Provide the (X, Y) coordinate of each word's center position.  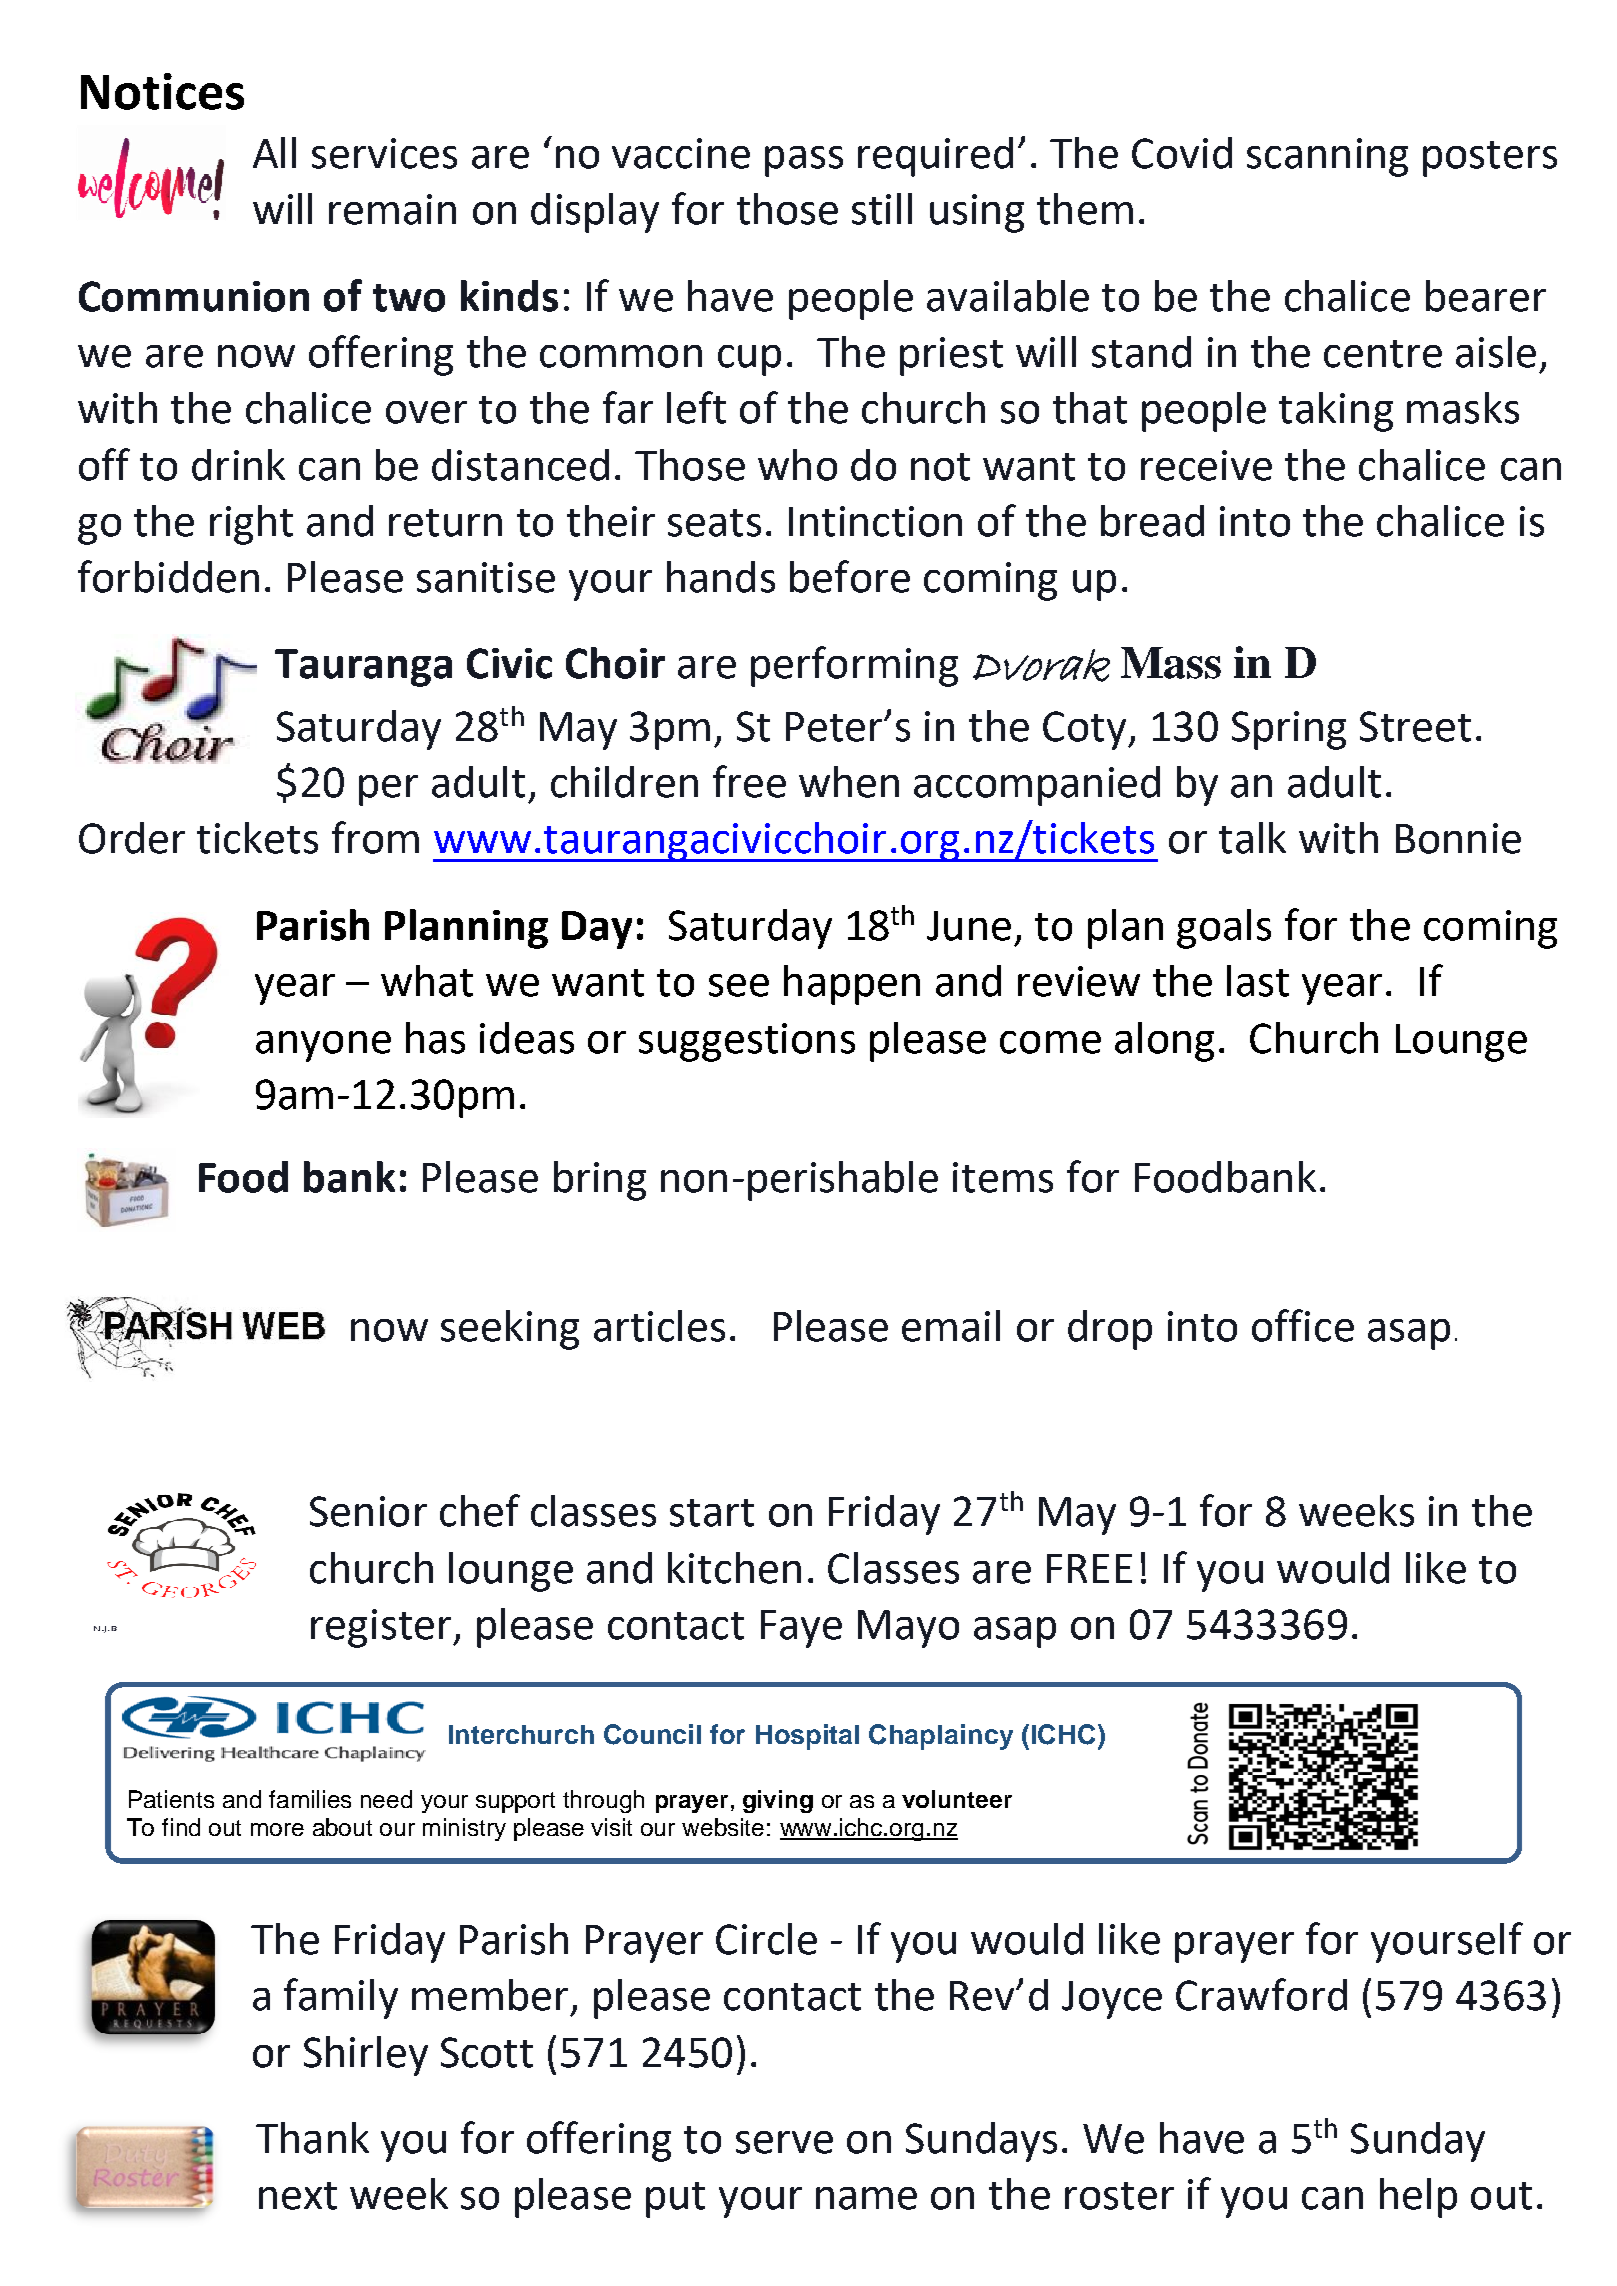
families (310, 1799)
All (274, 152)
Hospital (807, 1737)
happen (852, 985)
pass (804, 161)
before (850, 576)
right (251, 525)
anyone (323, 1046)
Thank (312, 2138)
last (1258, 981)
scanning (1327, 157)
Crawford (1261, 1994)
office (1303, 1325)
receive (1206, 465)
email (951, 1326)
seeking (510, 1330)
